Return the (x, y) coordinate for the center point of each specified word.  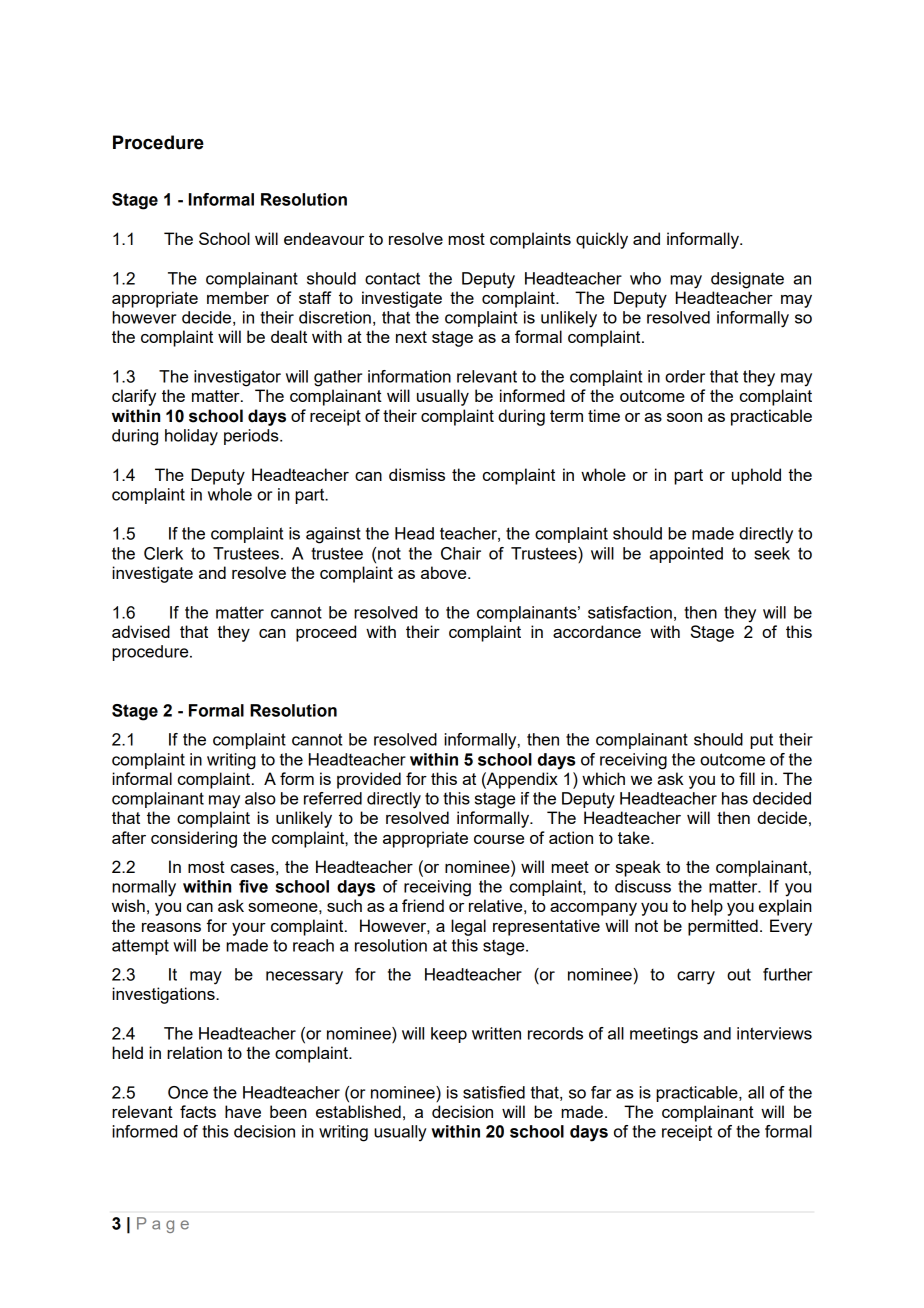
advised (141, 631)
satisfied (494, 1092)
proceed (326, 633)
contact (392, 279)
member (238, 297)
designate (747, 280)
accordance (597, 631)
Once (188, 1092)
